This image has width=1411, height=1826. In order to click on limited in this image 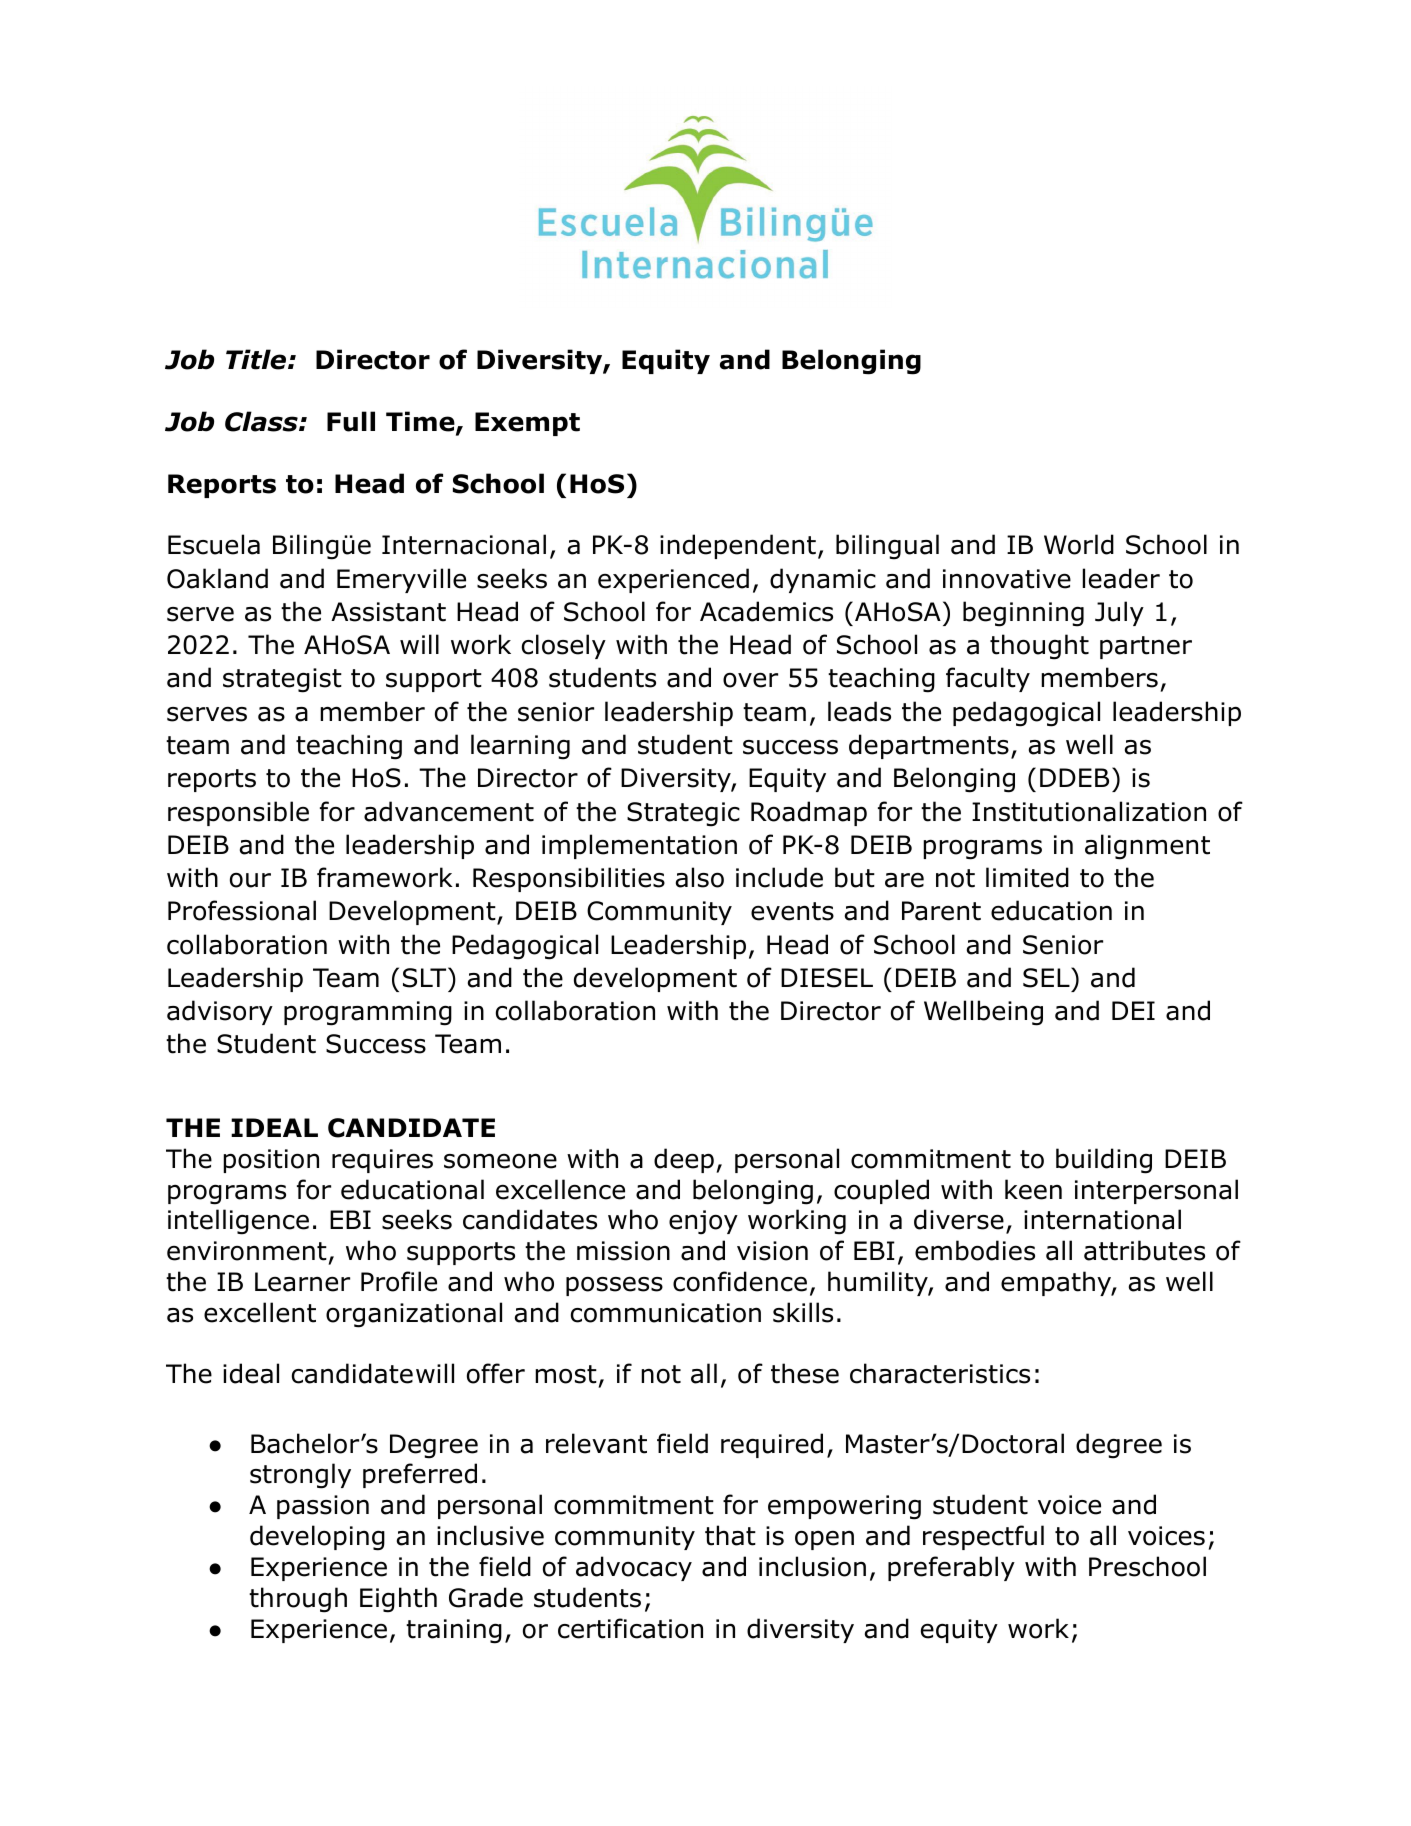, I will do `click(1027, 877)`.
